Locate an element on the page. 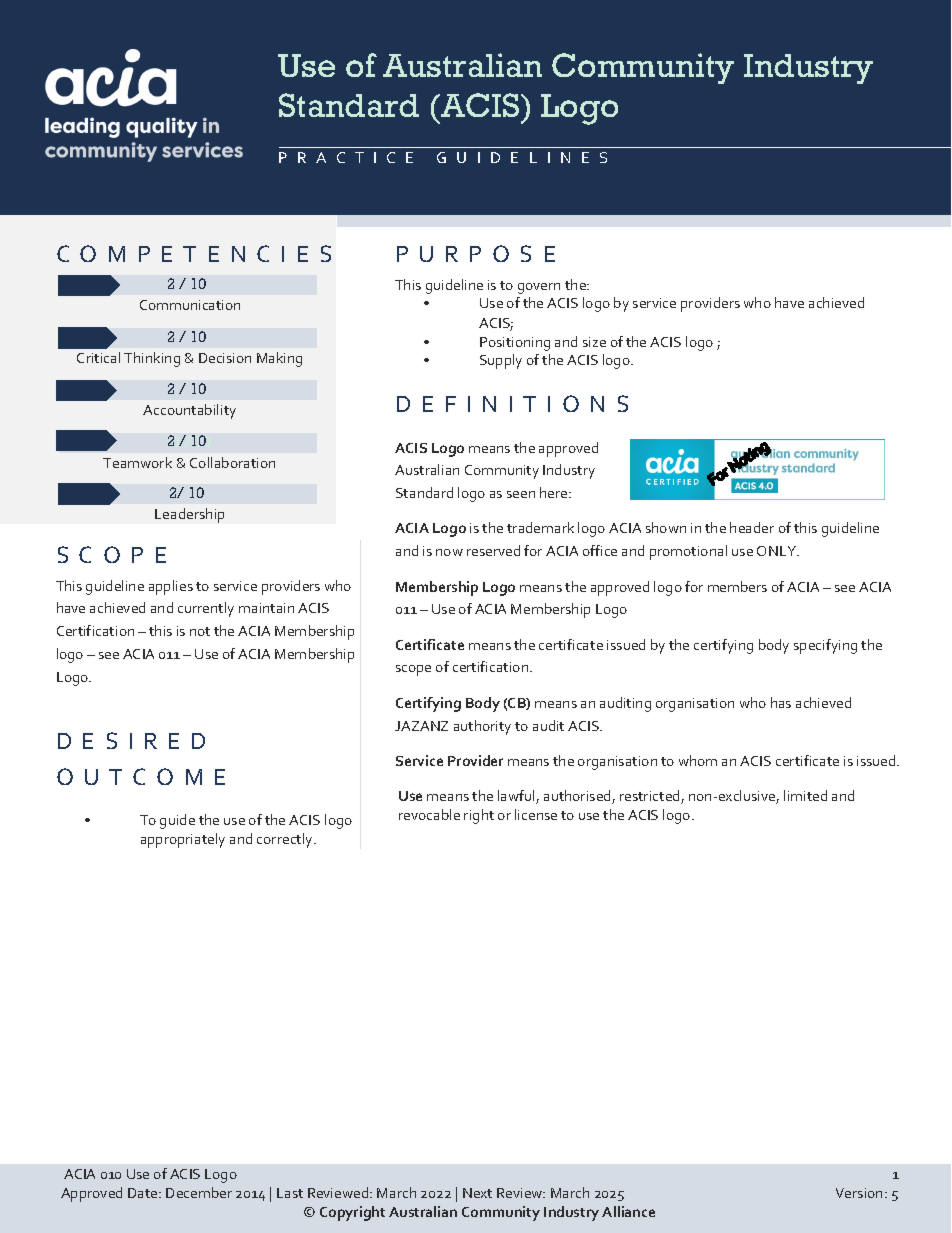 This document has height=1233, width=952. revocable is located at coordinates (429, 814).
